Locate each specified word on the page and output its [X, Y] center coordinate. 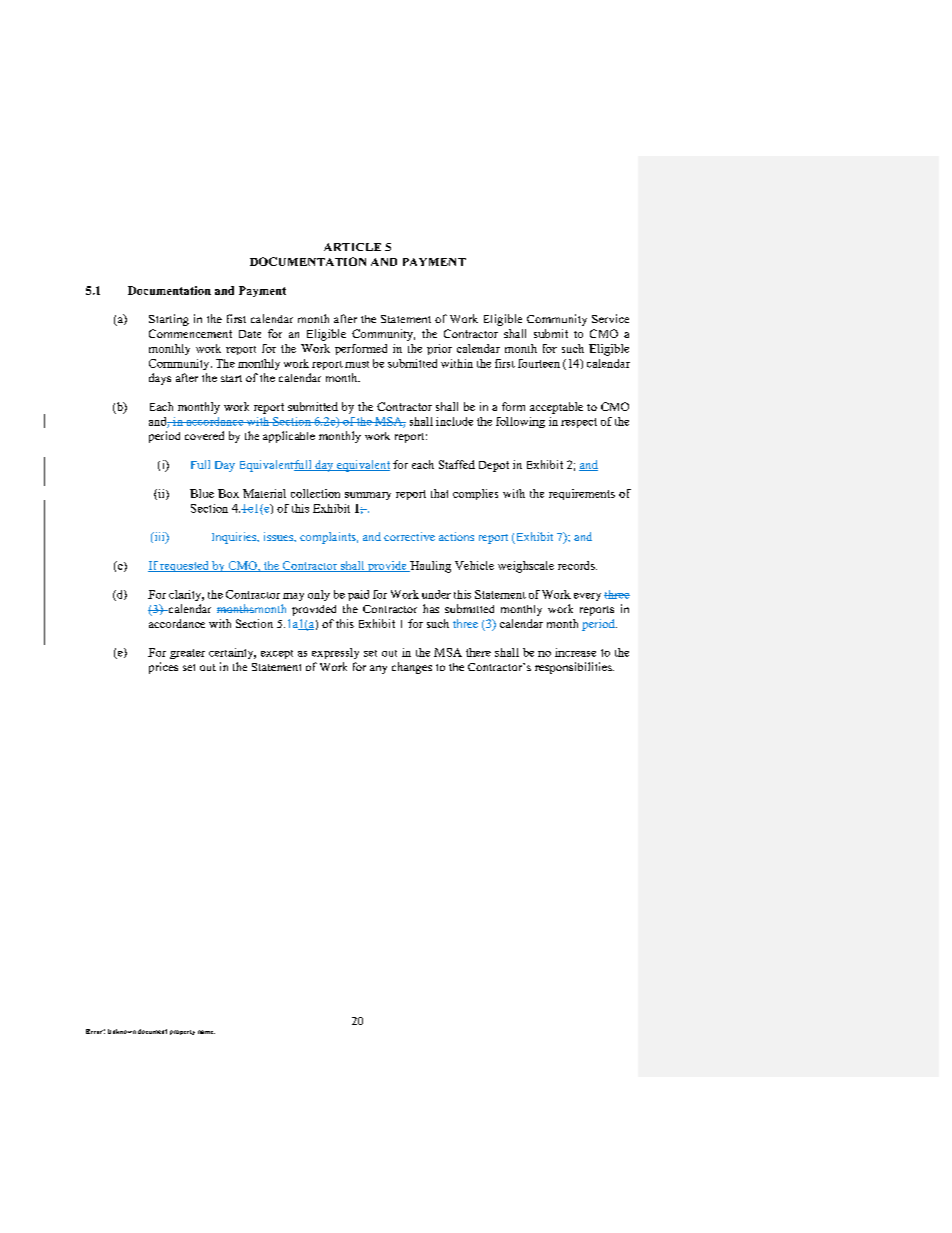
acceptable [556, 408]
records [577, 565]
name [206, 1032]
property [182, 1032]
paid [358, 595]
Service [610, 318]
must [357, 364]
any [378, 669]
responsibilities [574, 668]
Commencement [190, 333]
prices [163, 668]
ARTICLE [352, 247]
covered [204, 435]
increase [575, 652]
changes [412, 668]
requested [185, 566]
